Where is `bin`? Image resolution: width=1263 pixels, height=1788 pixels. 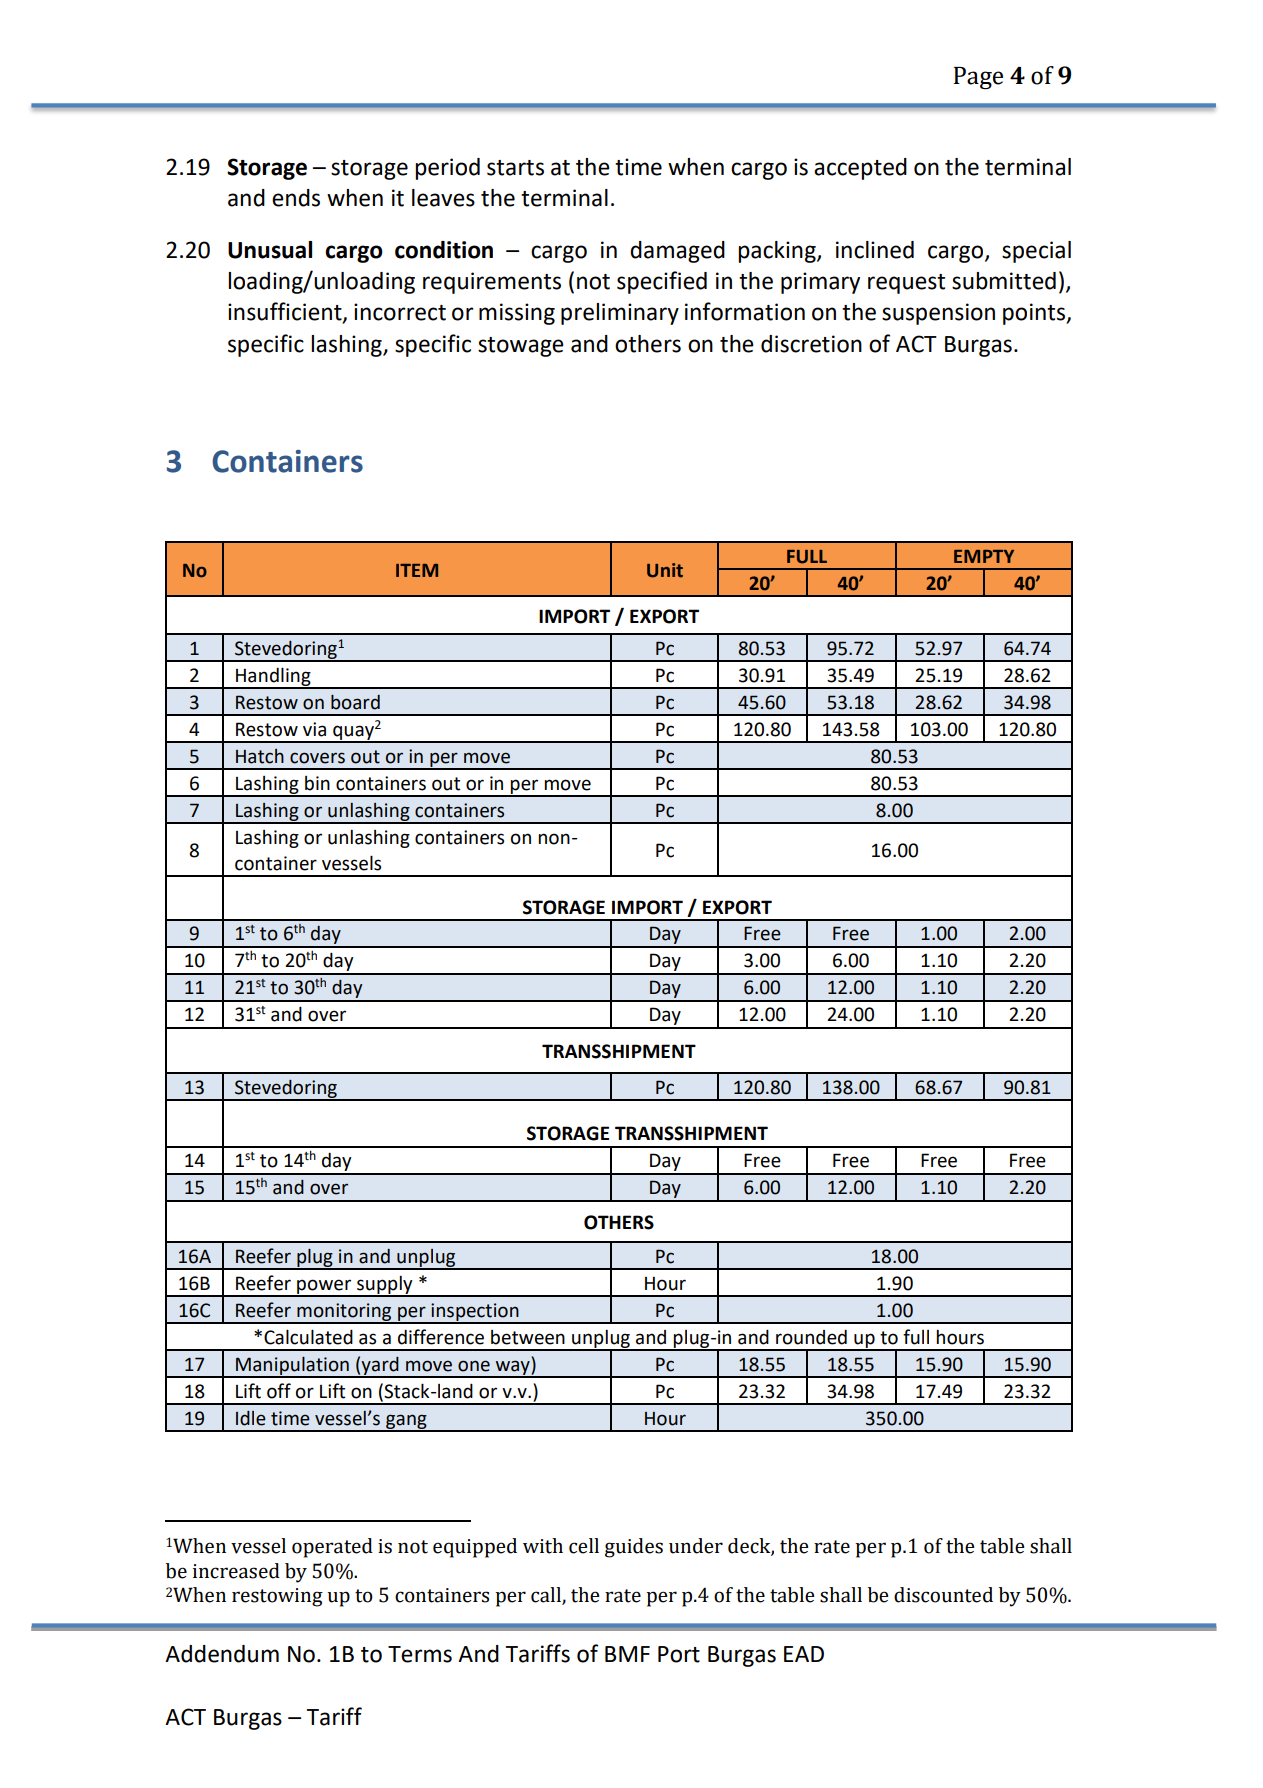
bin is located at coordinates (317, 783).
